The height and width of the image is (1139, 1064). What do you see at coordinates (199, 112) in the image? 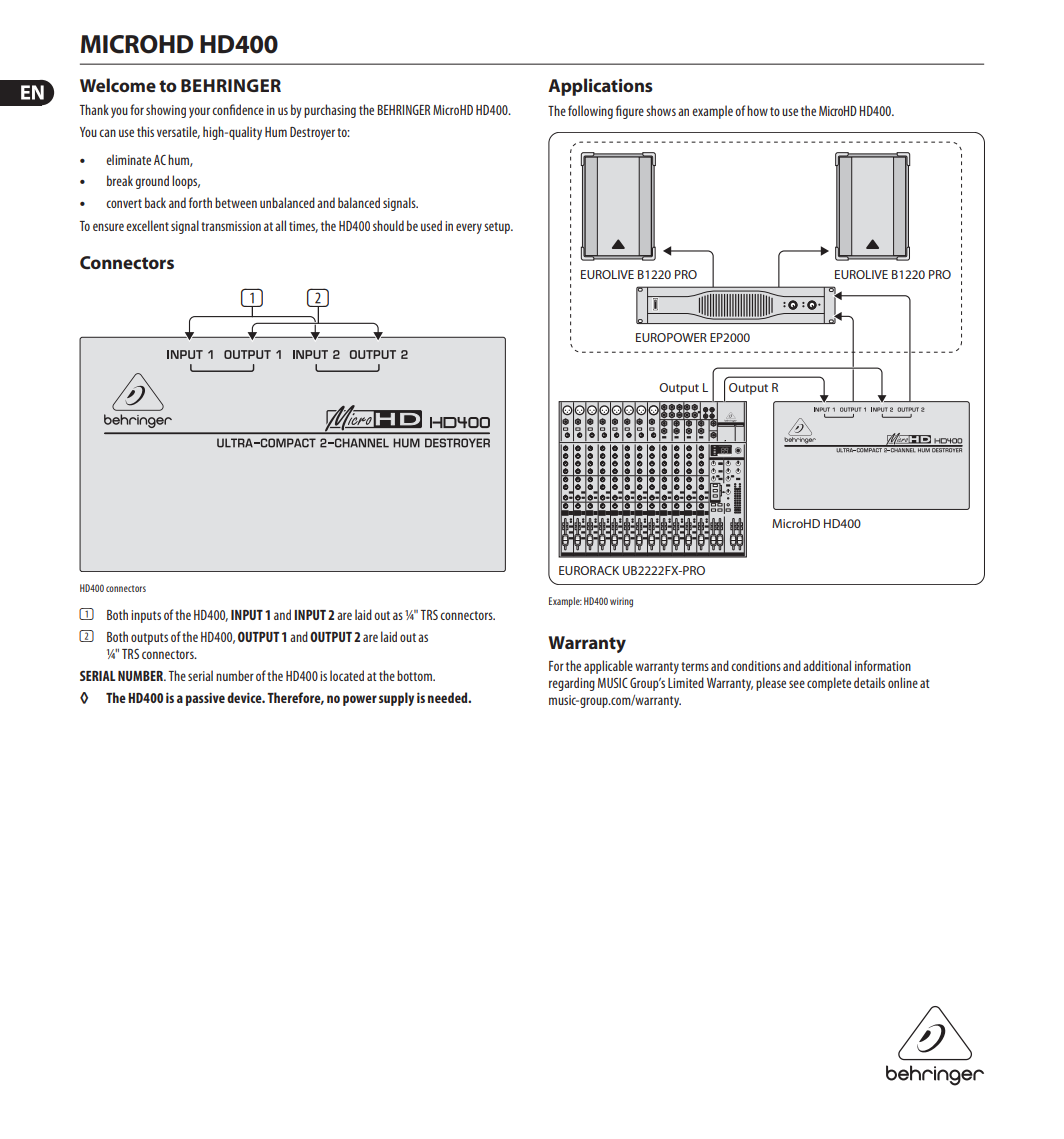
I see `your` at bounding box center [199, 112].
